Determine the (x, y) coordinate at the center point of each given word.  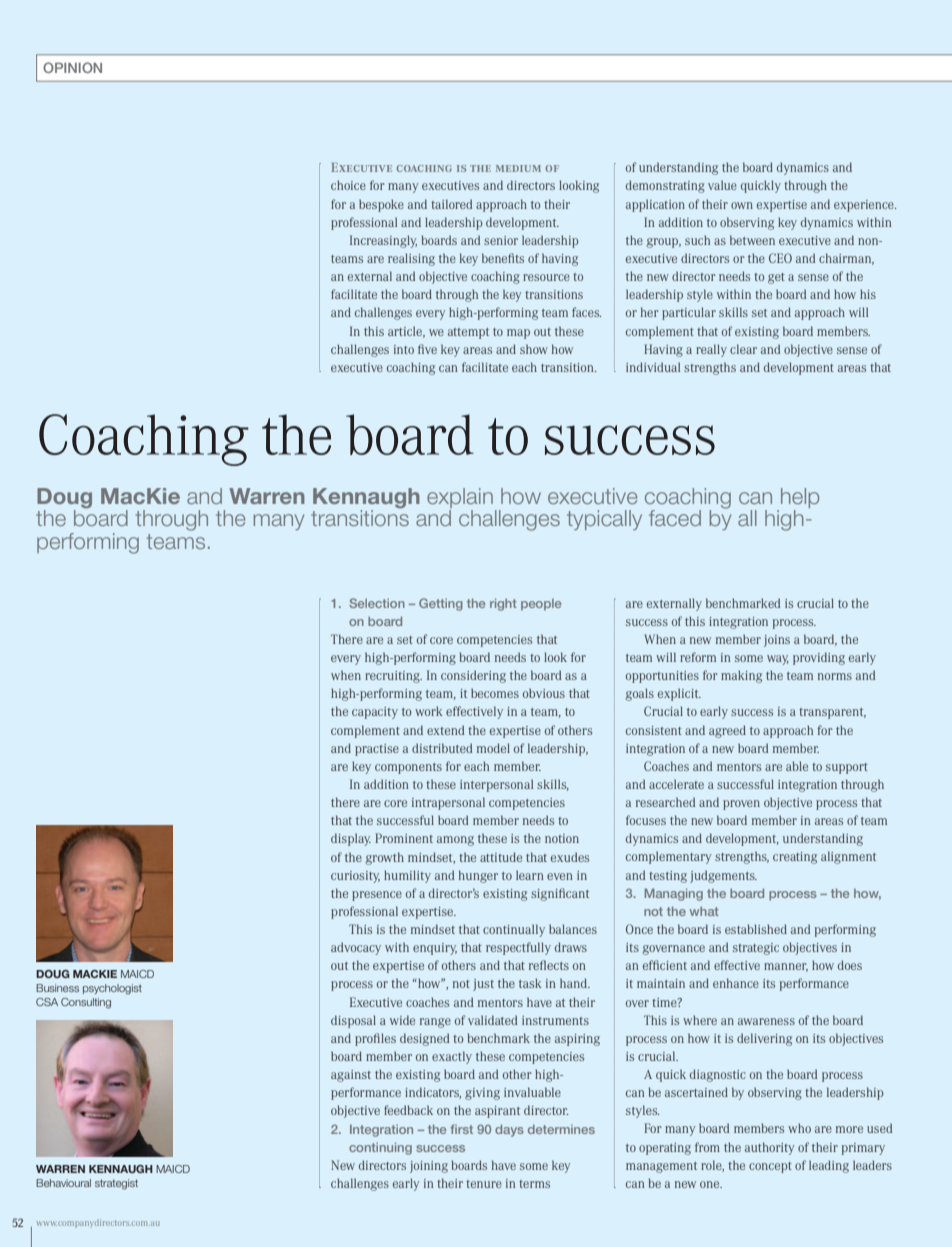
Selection (377, 603)
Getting (441, 604)
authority (770, 1148)
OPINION (72, 67)
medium (518, 168)
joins (777, 641)
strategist (116, 1184)
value (722, 185)
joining (429, 1167)
